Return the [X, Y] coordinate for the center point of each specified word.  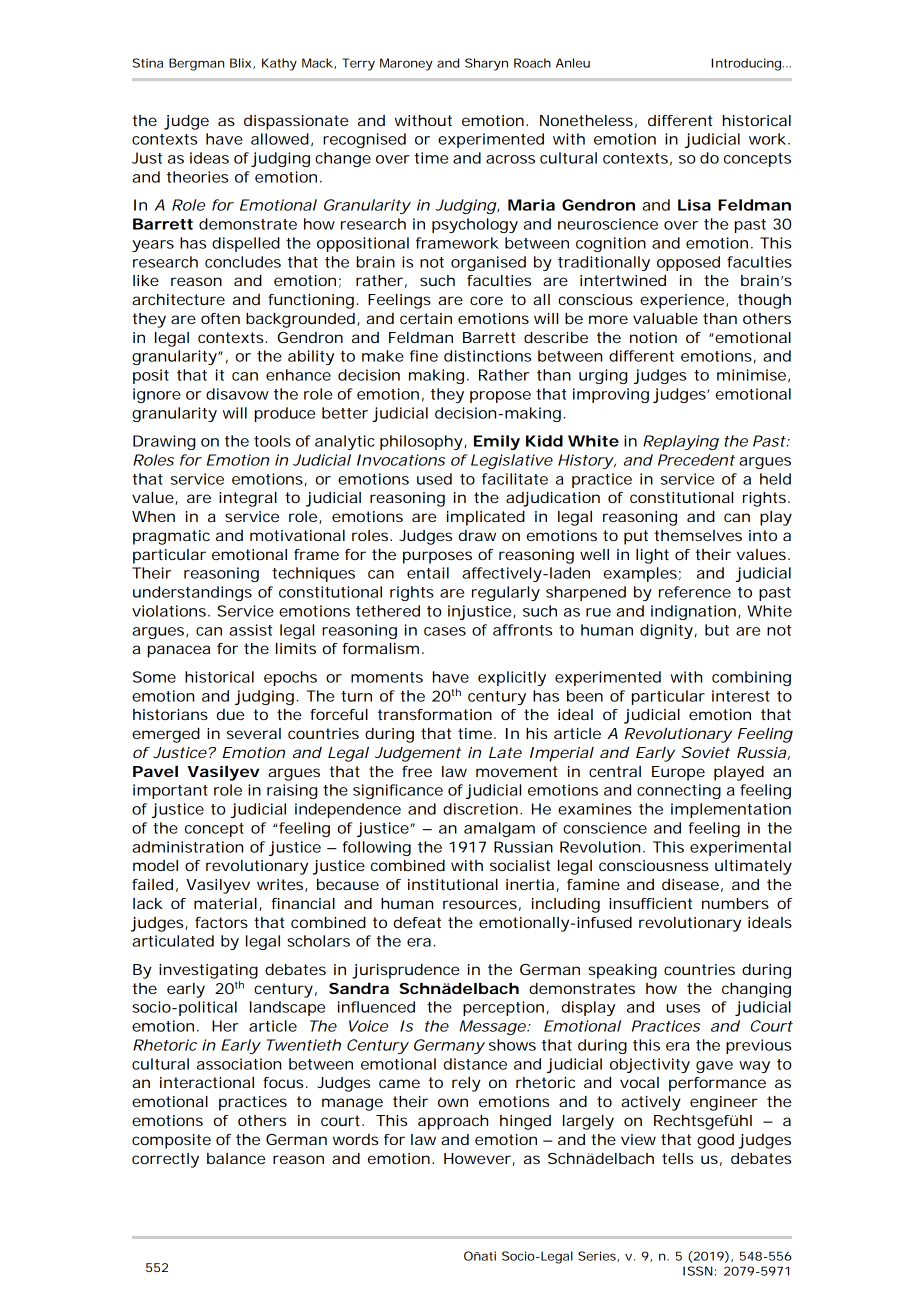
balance [236, 1158]
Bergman [196, 64]
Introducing [746, 64]
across [510, 159]
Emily [497, 442]
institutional [453, 884]
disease [690, 884]
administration [187, 847]
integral [248, 499]
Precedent [696, 460]
